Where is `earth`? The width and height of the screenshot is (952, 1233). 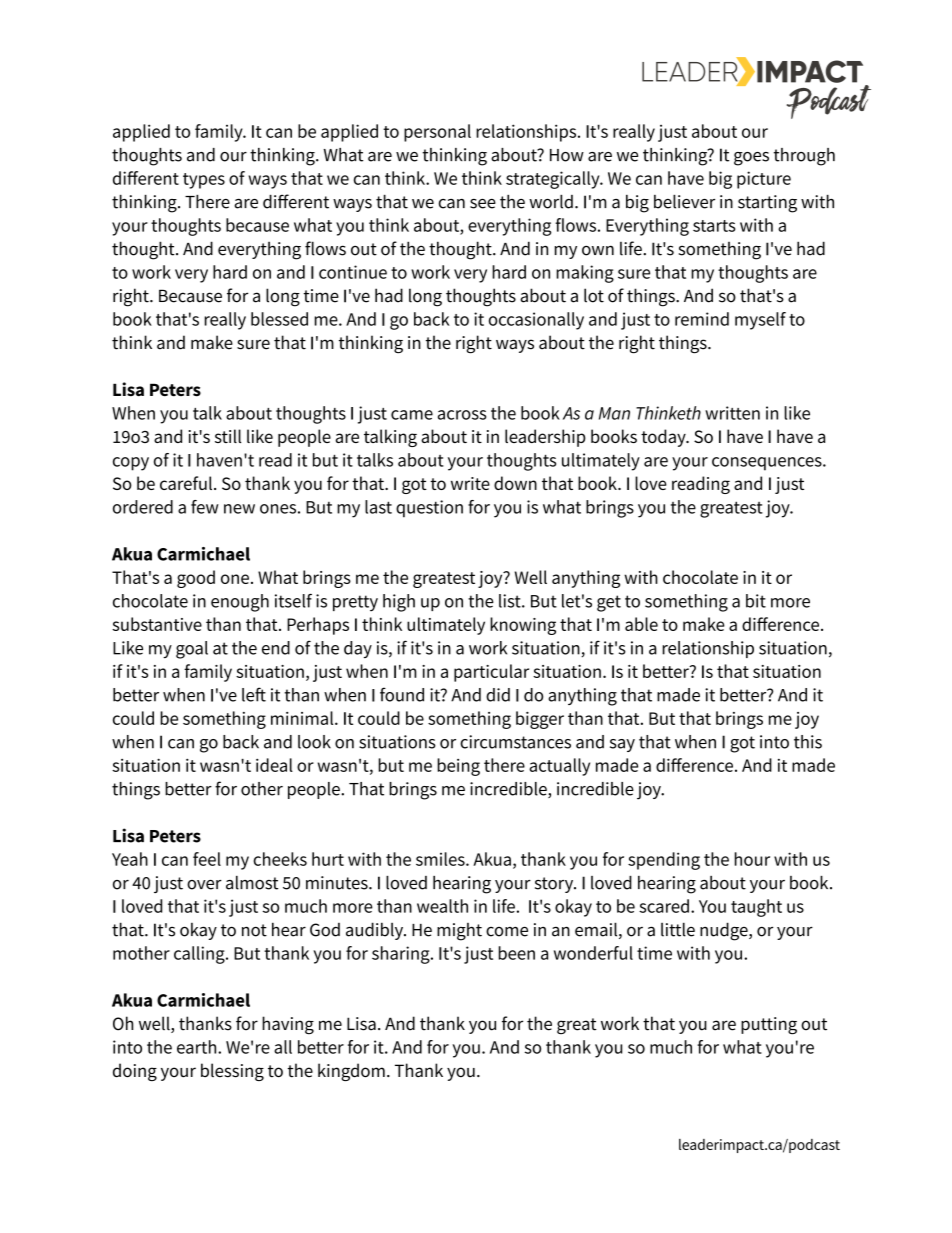 earth is located at coordinates (198, 1047).
